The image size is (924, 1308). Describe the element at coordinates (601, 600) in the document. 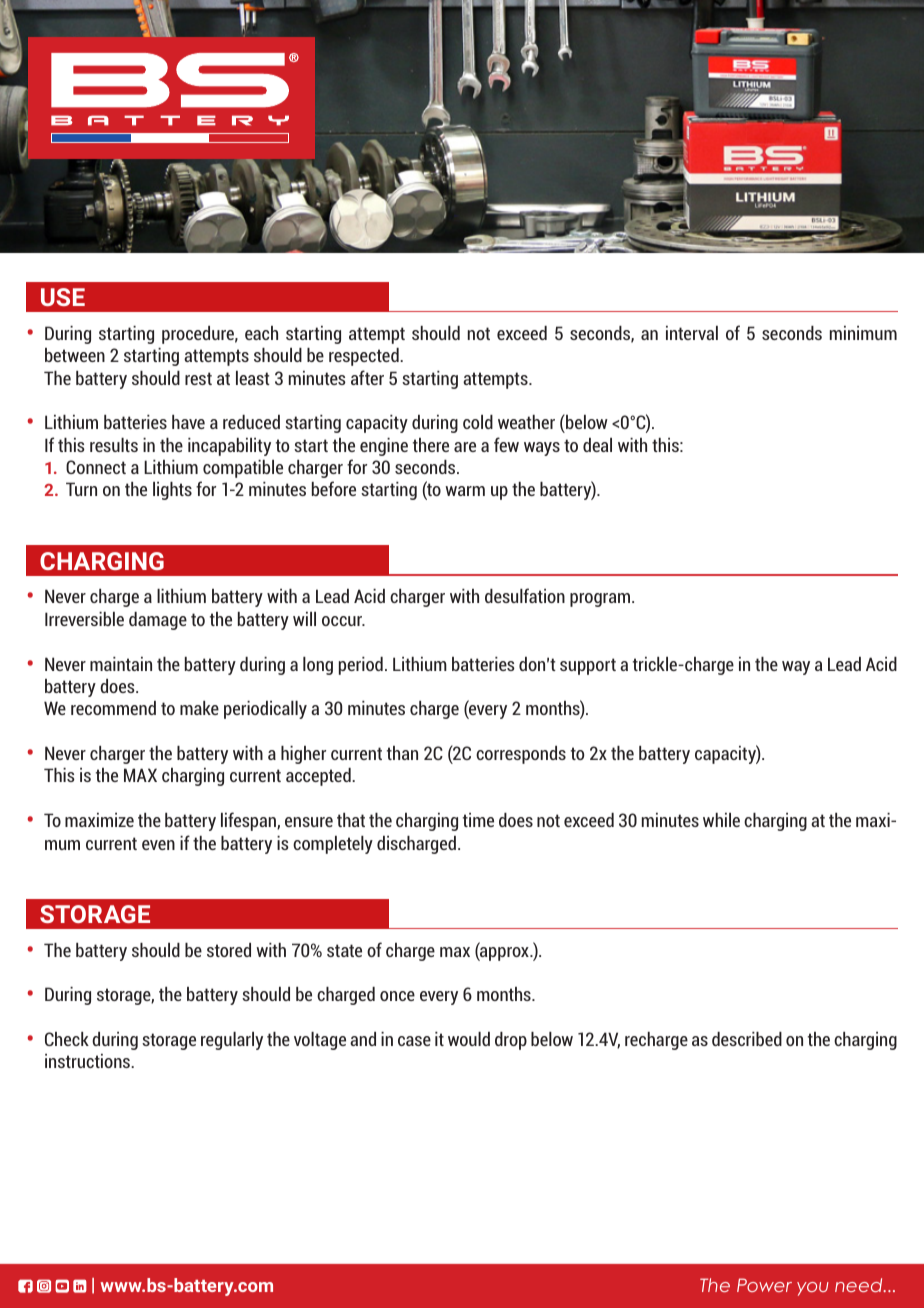

I see `program` at that location.
